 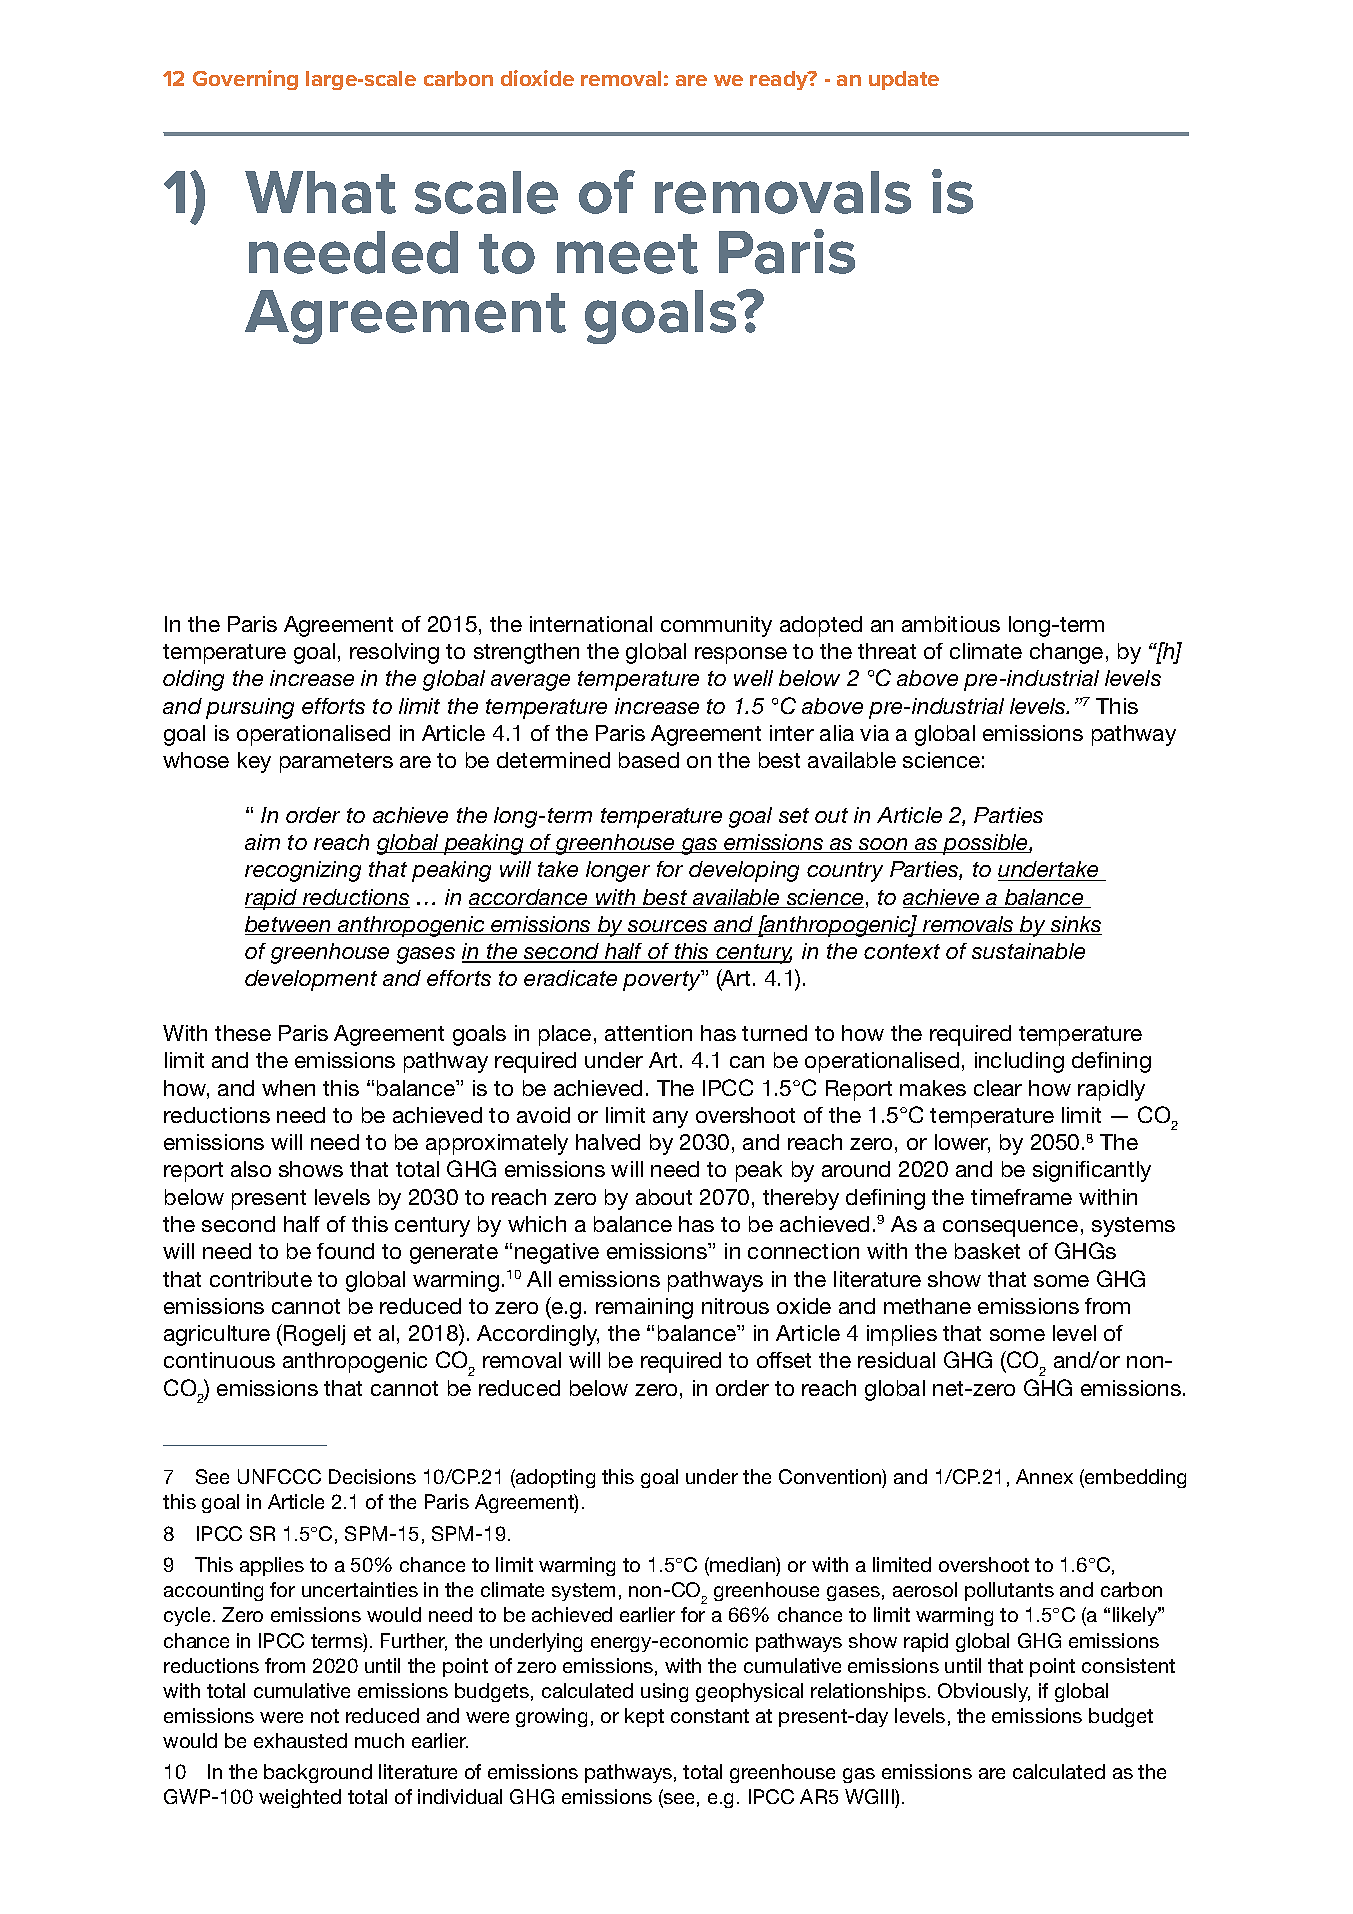 What do you see at coordinates (664, 1197) in the screenshot?
I see `about` at bounding box center [664, 1197].
